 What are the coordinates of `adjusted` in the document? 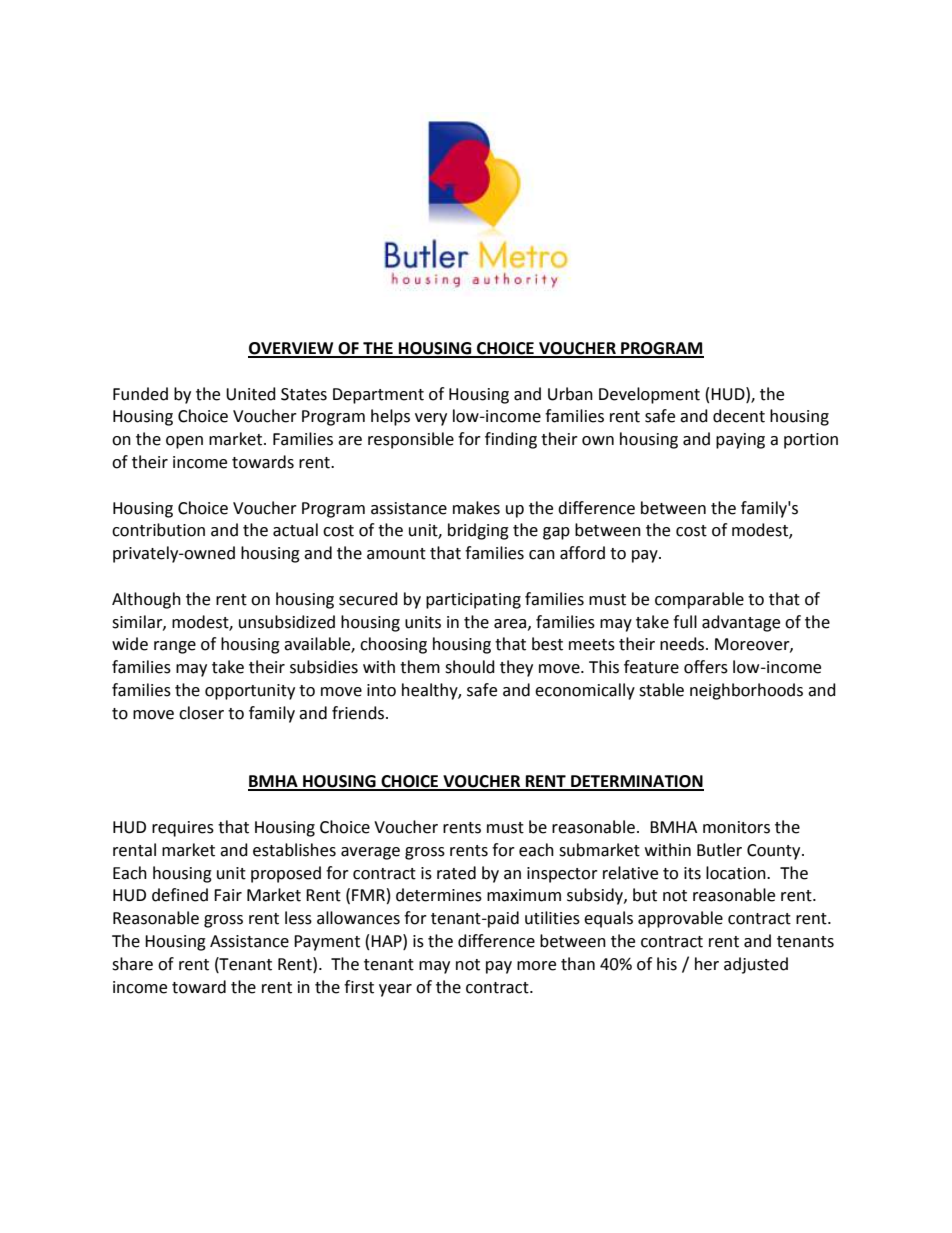 It's located at (756, 965).
